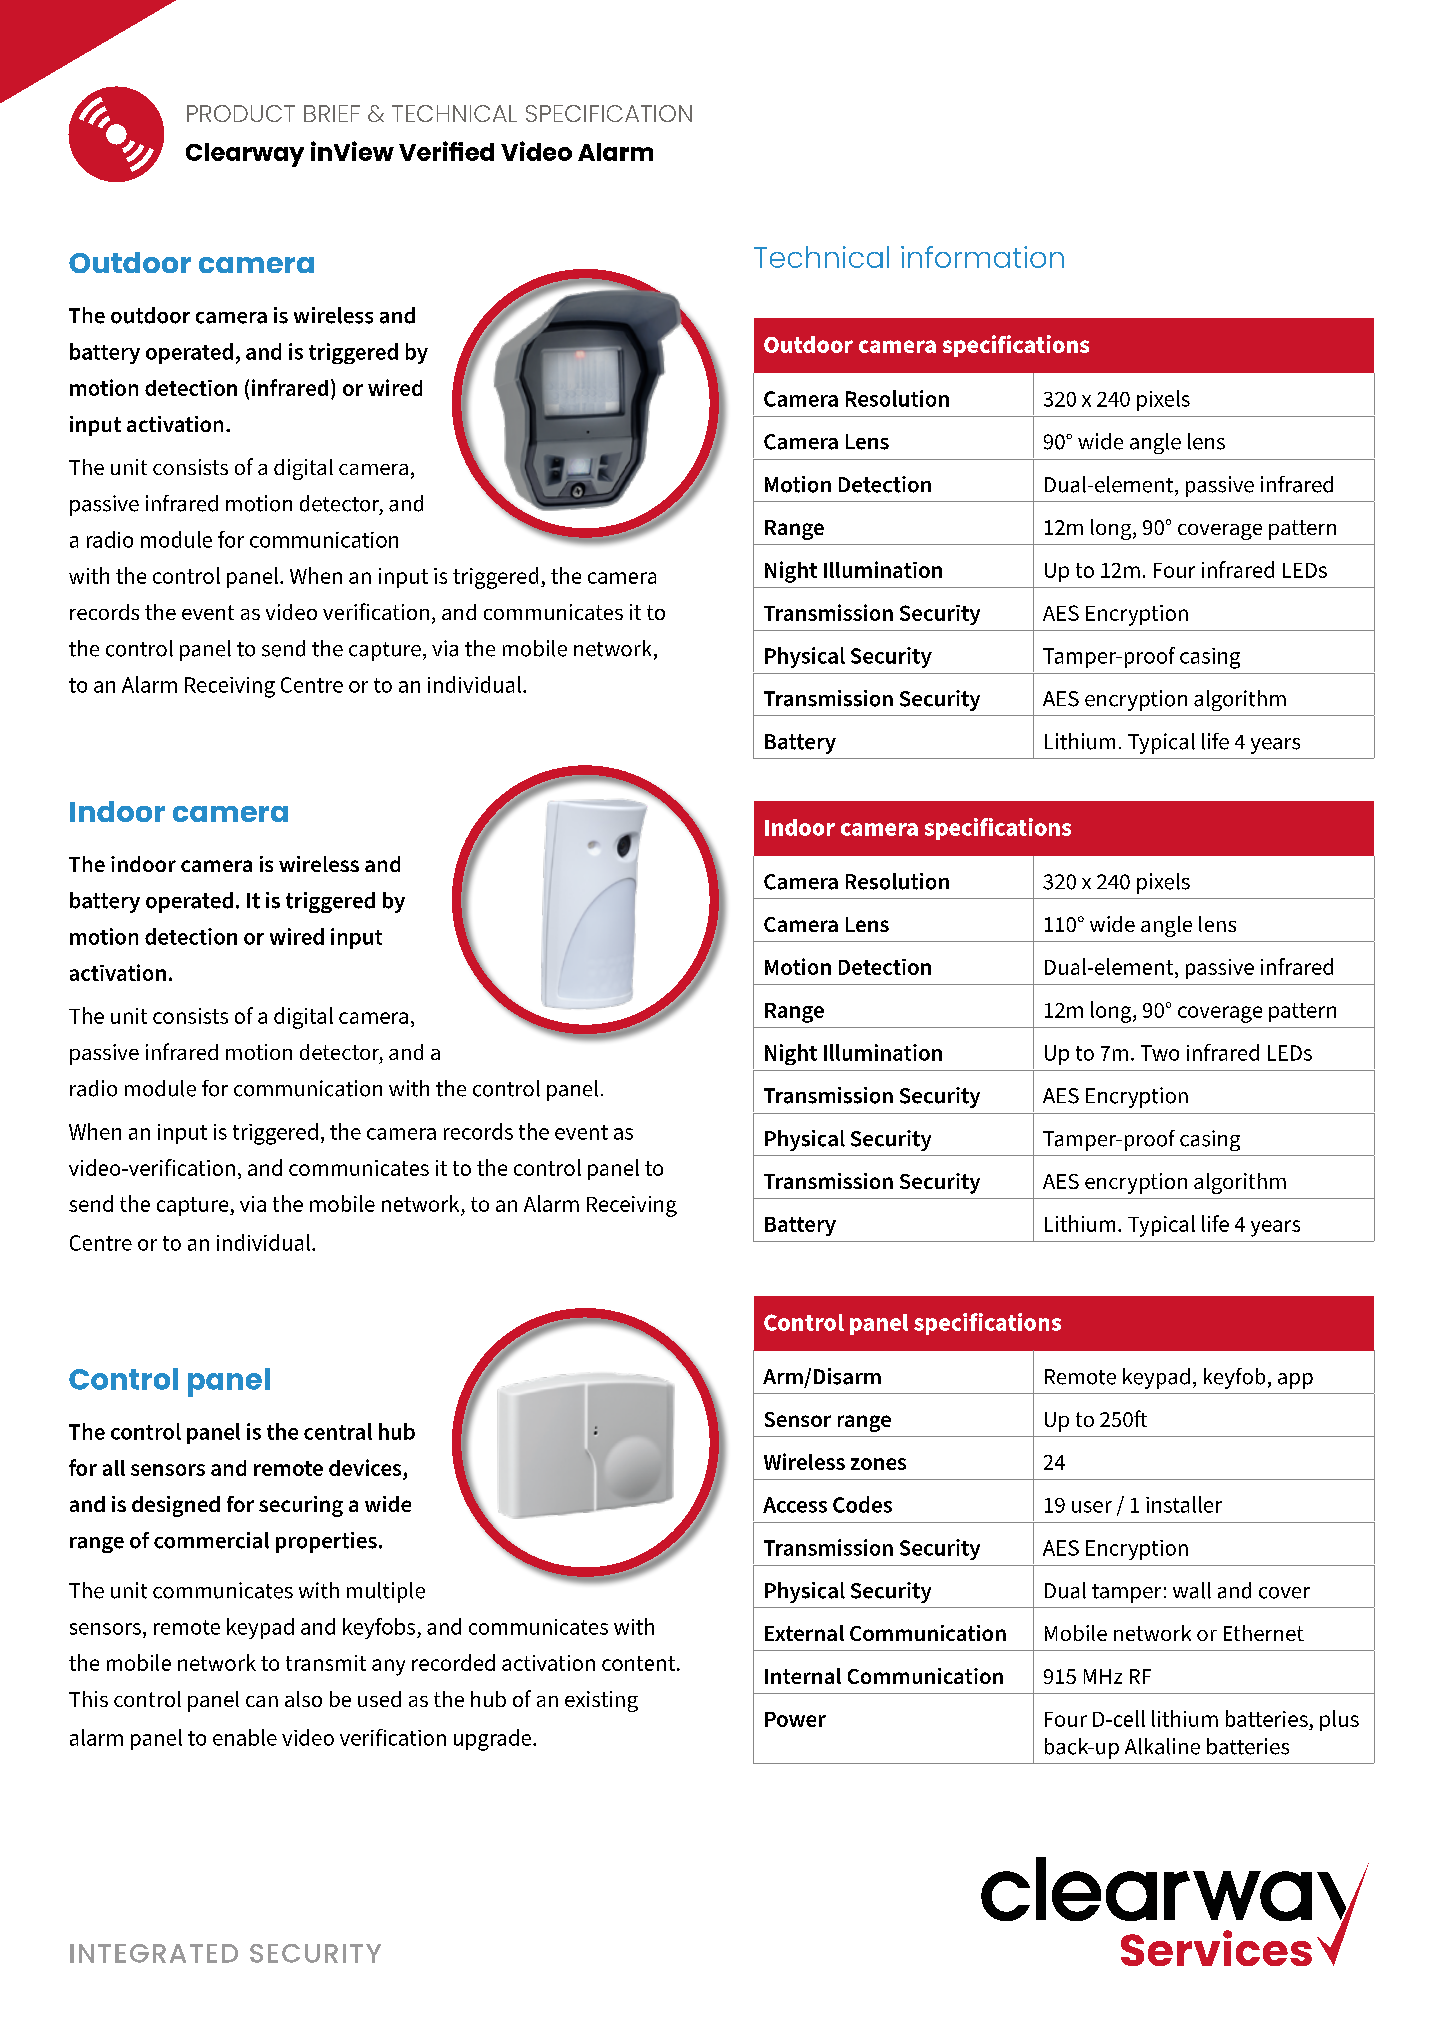 The image size is (1438, 2034). What do you see at coordinates (878, 1464) in the screenshot?
I see `zones` at bounding box center [878, 1464].
